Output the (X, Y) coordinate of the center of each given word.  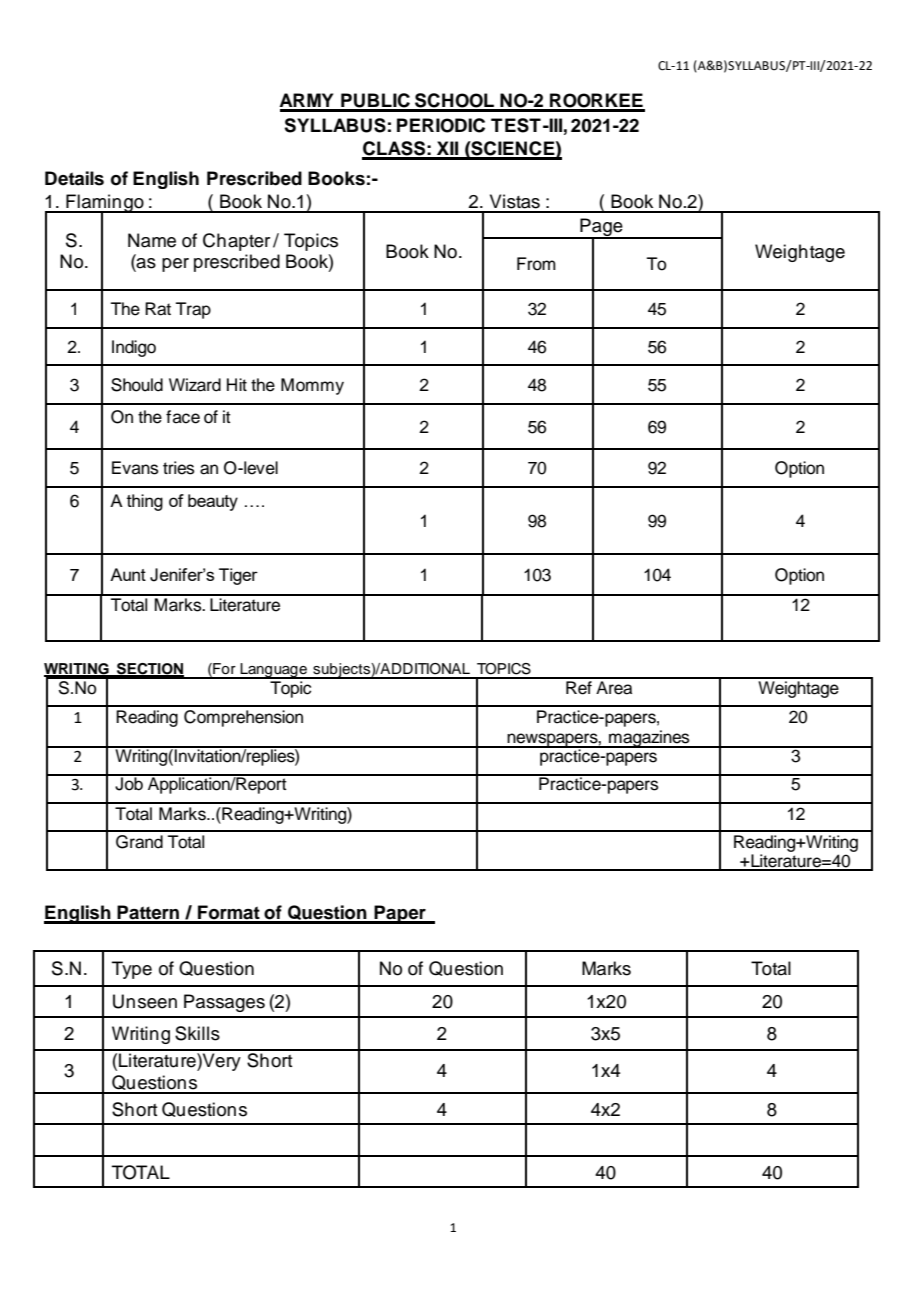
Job (129, 783)
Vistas (515, 201)
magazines (649, 739)
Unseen (145, 1001)
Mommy (312, 386)
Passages (224, 1003)
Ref (579, 686)
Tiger (238, 576)
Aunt (128, 574)
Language (274, 671)
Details (74, 178)
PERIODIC (441, 125)
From (536, 264)
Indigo (134, 348)
